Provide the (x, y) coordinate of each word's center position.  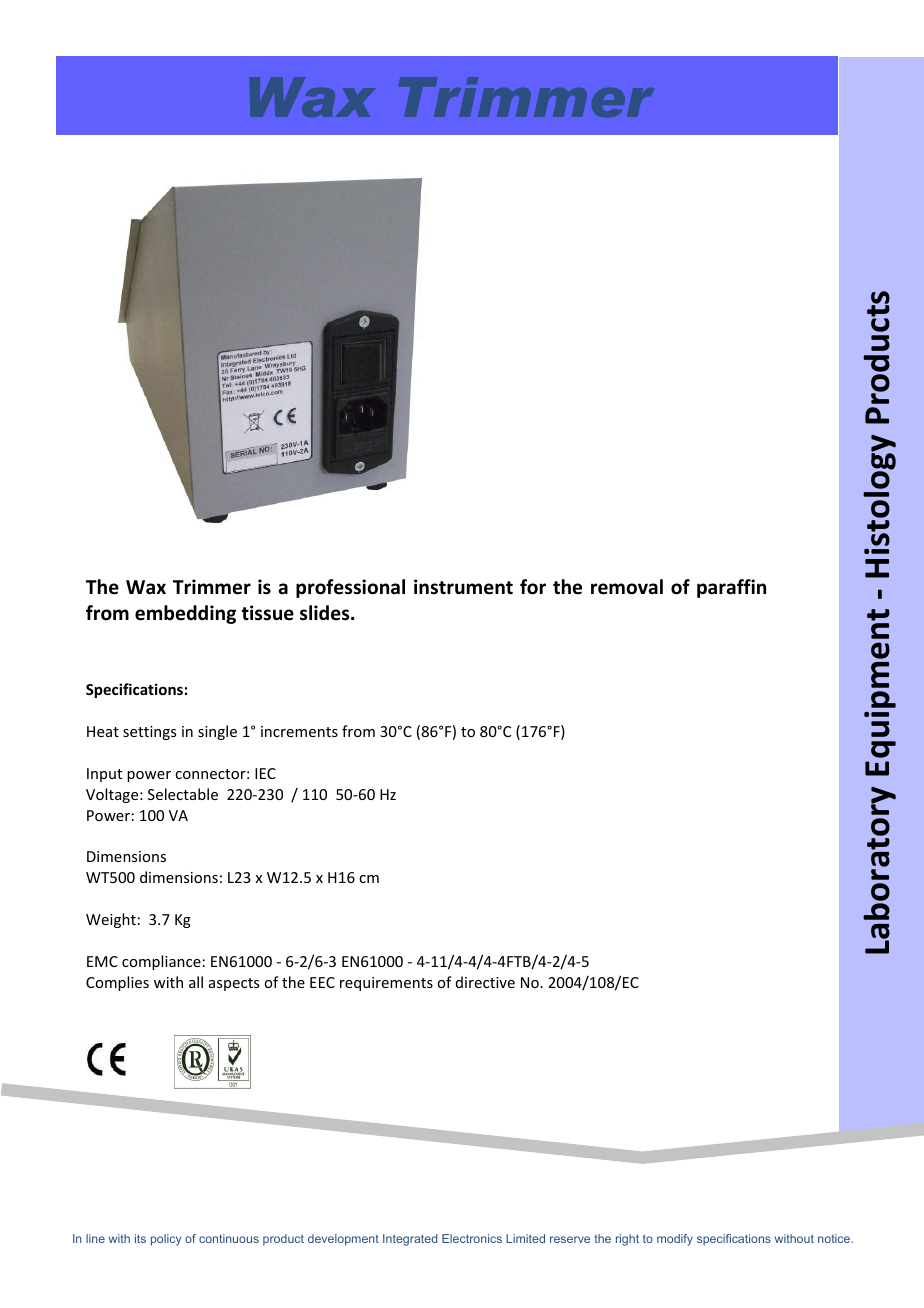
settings (149, 733)
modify (675, 1240)
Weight (111, 920)
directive (485, 982)
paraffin (731, 588)
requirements (386, 984)
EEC (322, 982)
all (196, 982)
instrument (463, 587)
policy (166, 1240)
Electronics (472, 1238)
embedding (185, 614)
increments (299, 731)
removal (627, 587)
